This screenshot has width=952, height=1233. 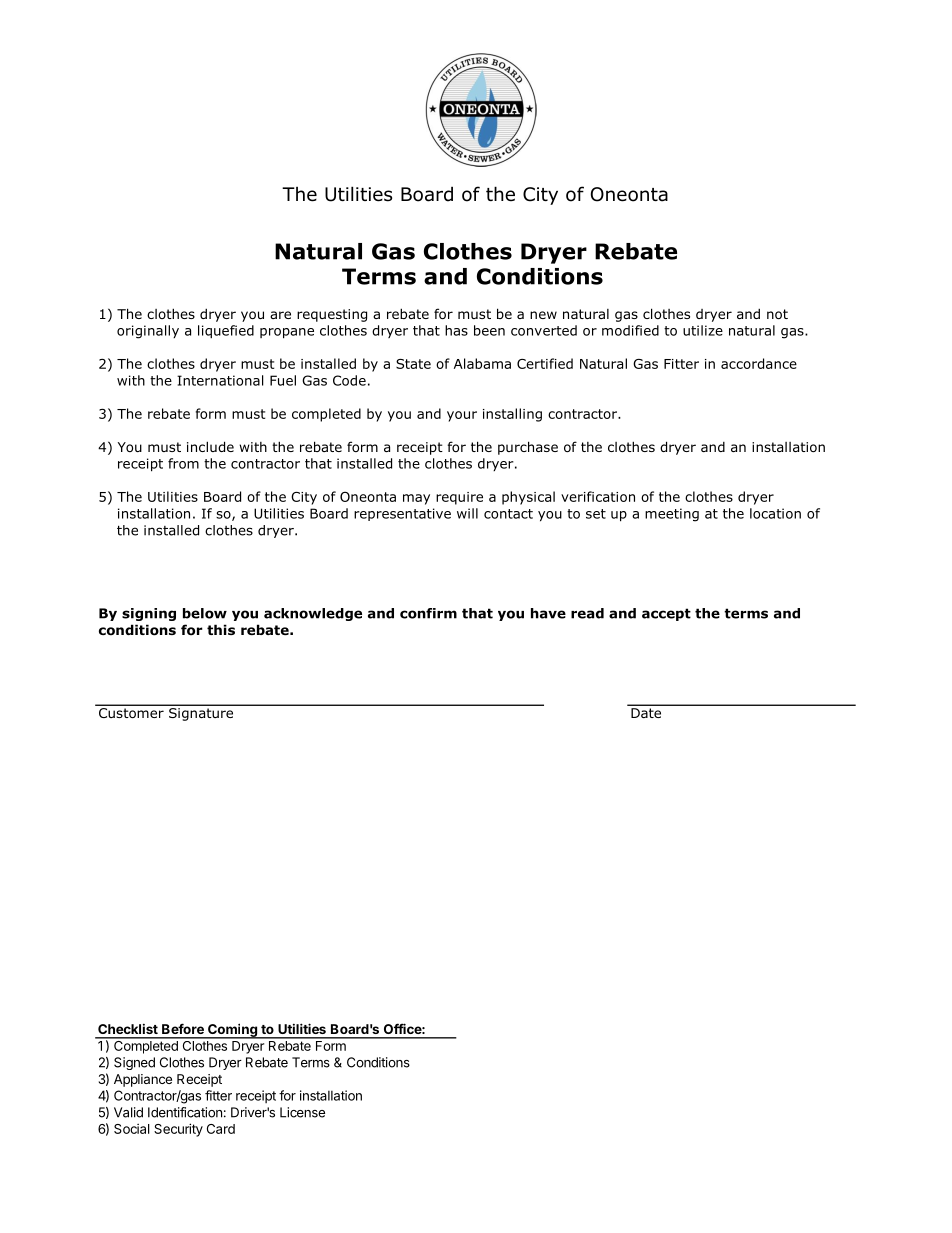 What do you see at coordinates (226, 331) in the screenshot?
I see `liquefied` at bounding box center [226, 331].
